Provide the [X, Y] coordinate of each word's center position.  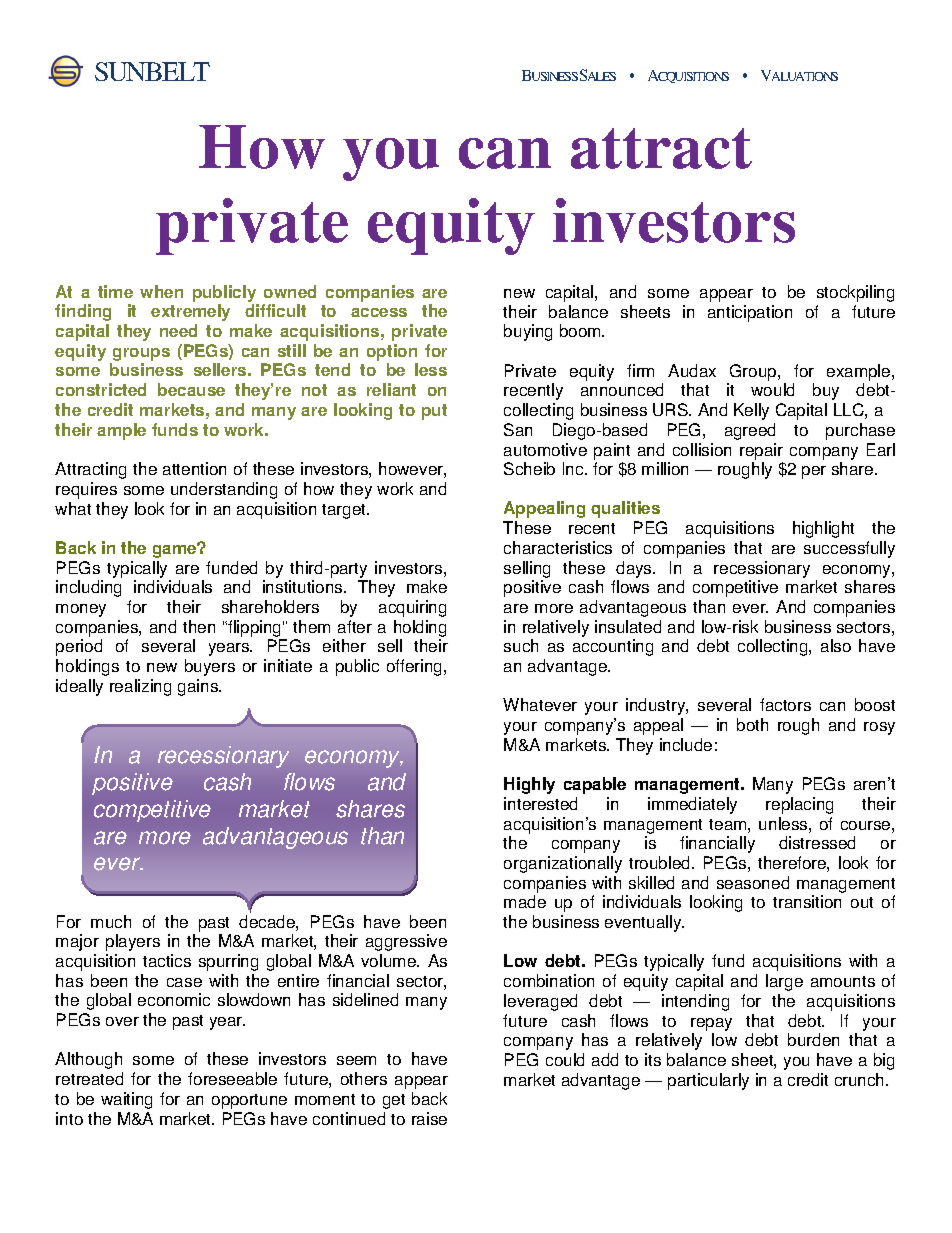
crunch [861, 1079]
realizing [140, 687]
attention [194, 468]
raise [429, 1118]
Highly [529, 785]
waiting [126, 1100]
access [379, 312]
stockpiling [855, 293]
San [518, 429]
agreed [750, 431]
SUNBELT [152, 71]
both [752, 724]
